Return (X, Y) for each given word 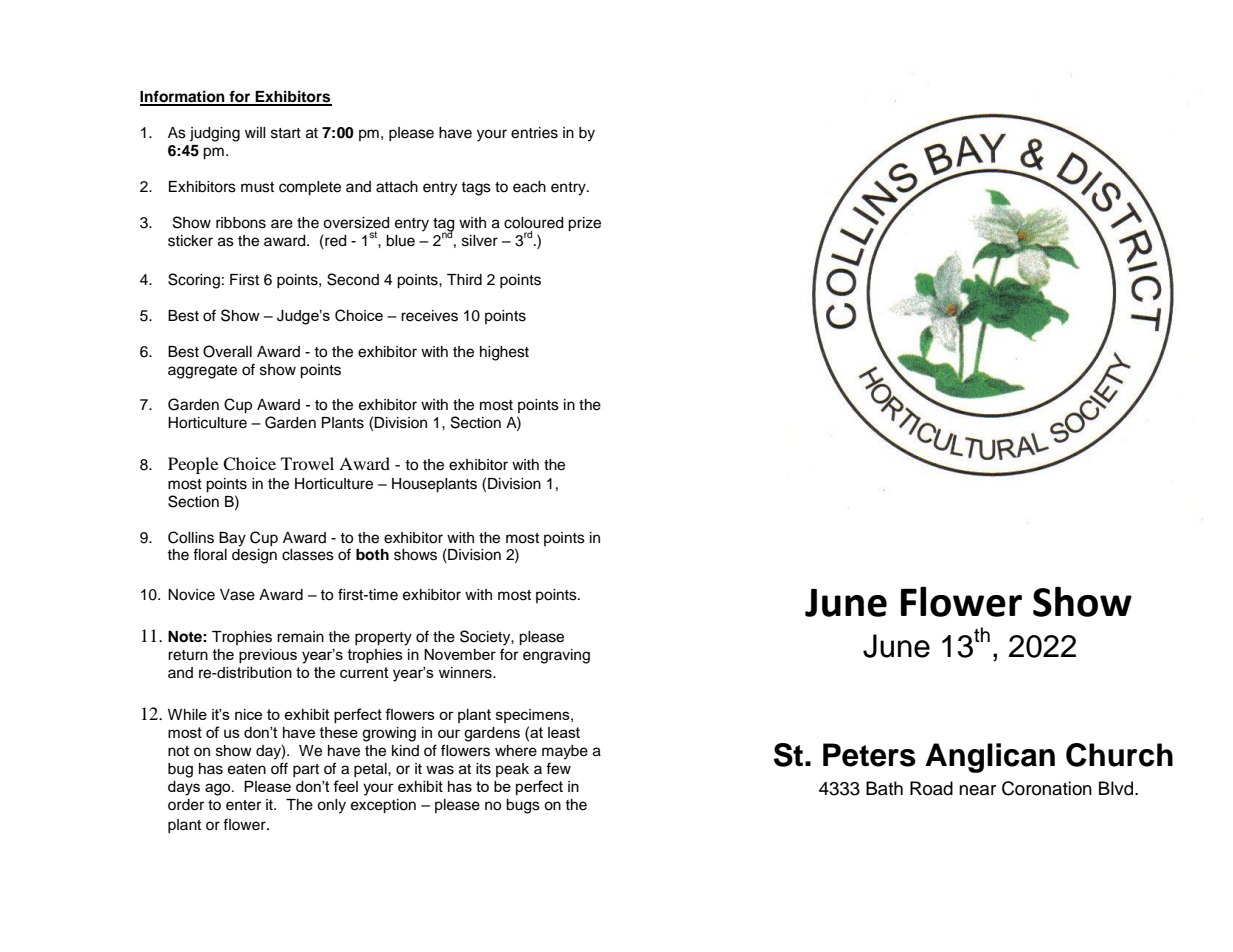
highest (504, 353)
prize (584, 224)
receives (429, 316)
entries (534, 133)
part (306, 770)
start (286, 133)
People (193, 465)
